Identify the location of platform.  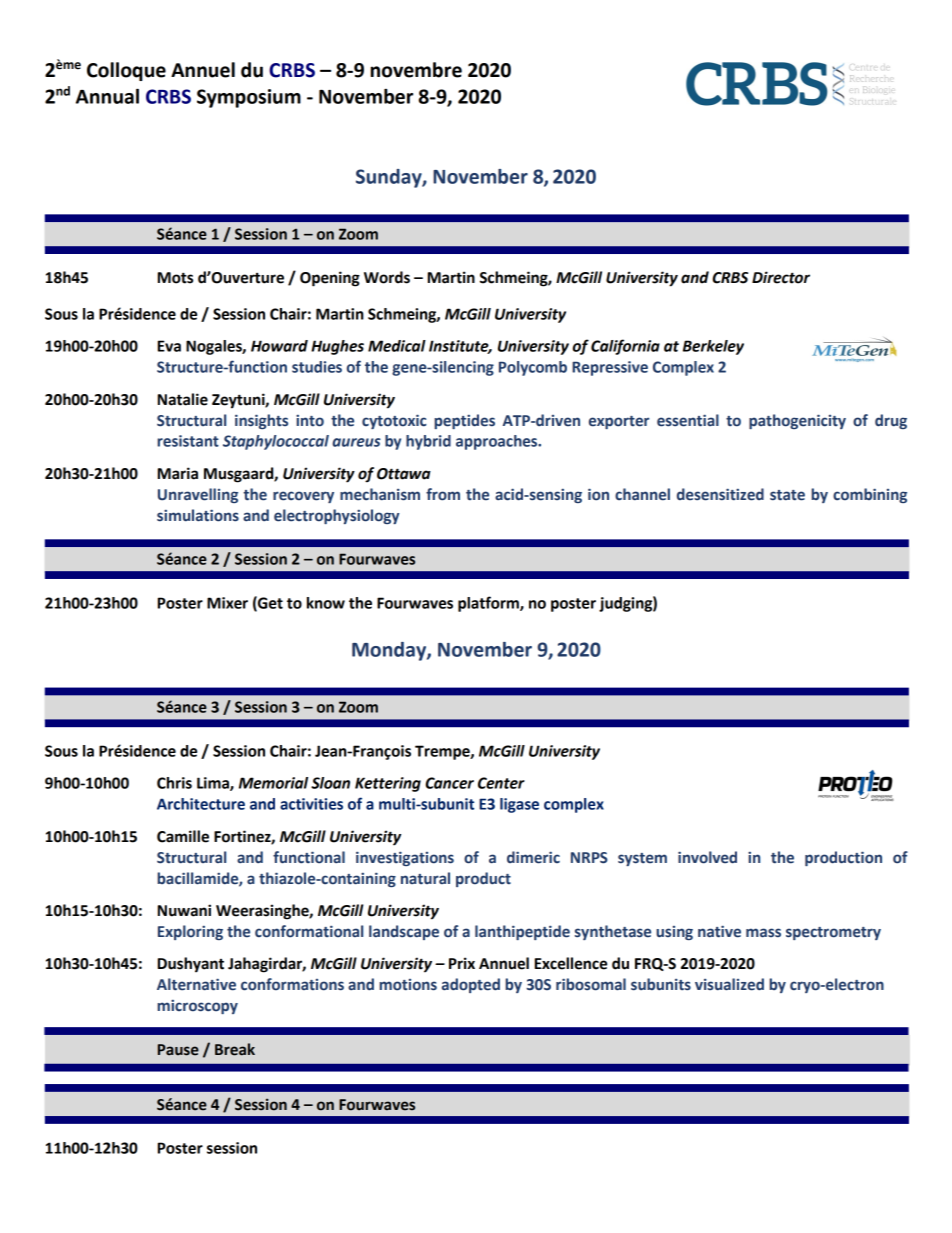
(489, 604).
